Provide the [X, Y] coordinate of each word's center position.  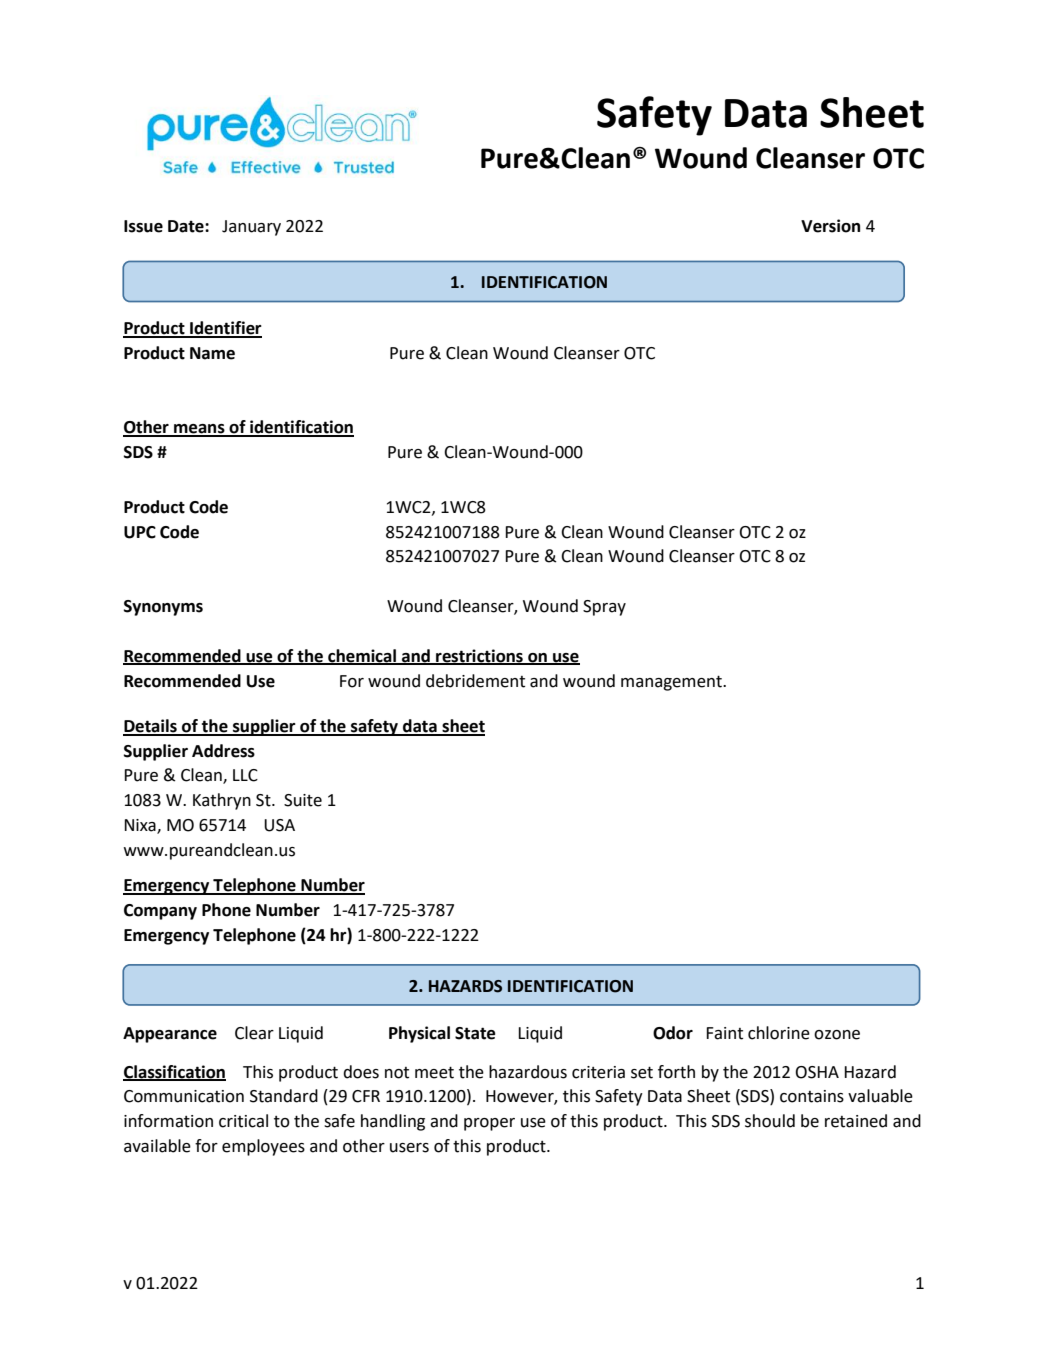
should [770, 1121]
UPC [140, 532]
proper [489, 1124]
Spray [604, 608]
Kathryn [222, 801]
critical [243, 1121]
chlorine [779, 1033]
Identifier [225, 329]
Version [830, 226]
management [672, 683]
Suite [303, 800]
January [251, 228]
